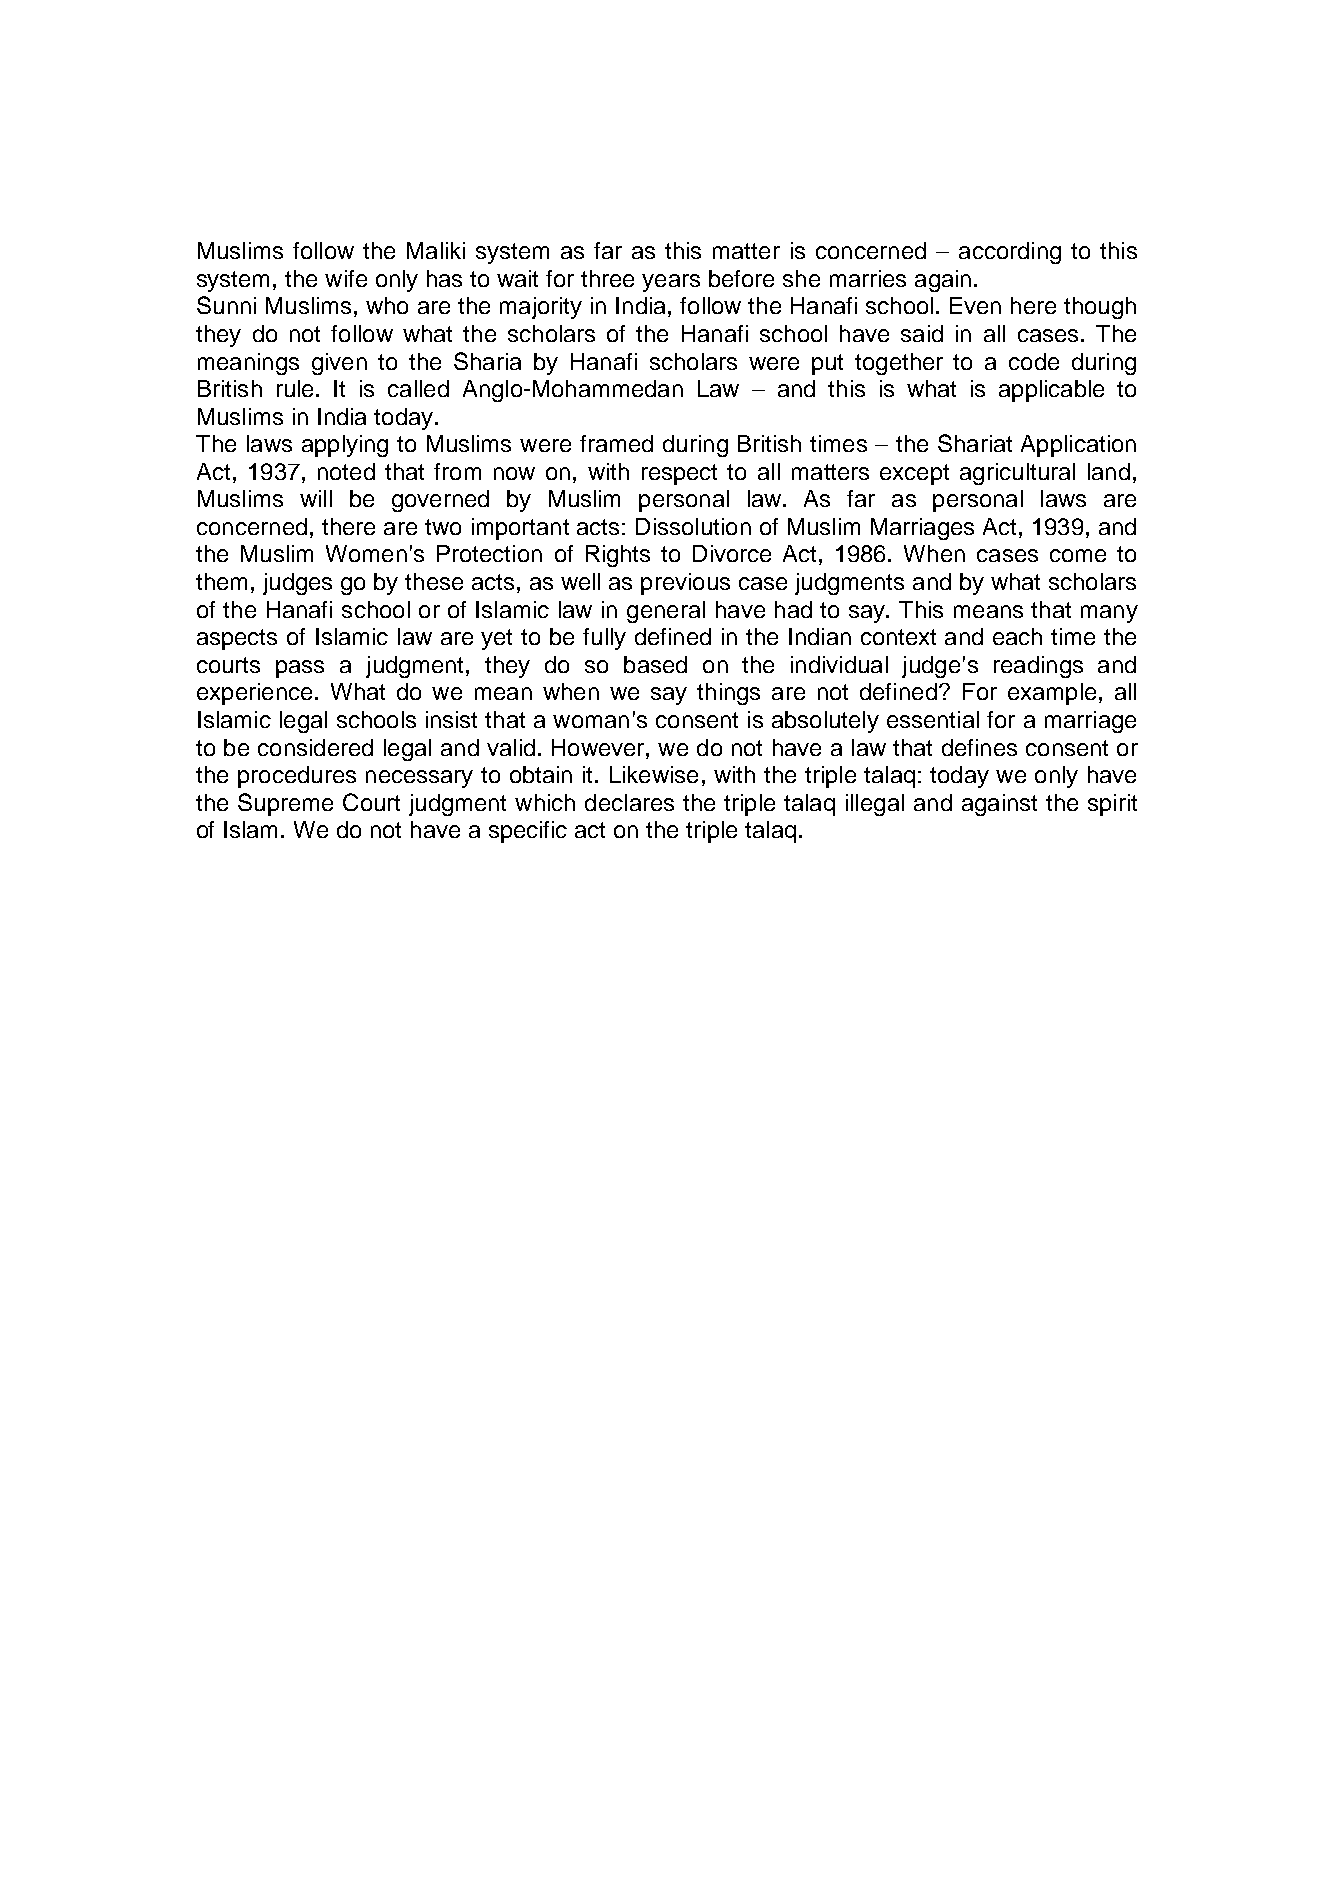  I want to click on years, so click(671, 283).
